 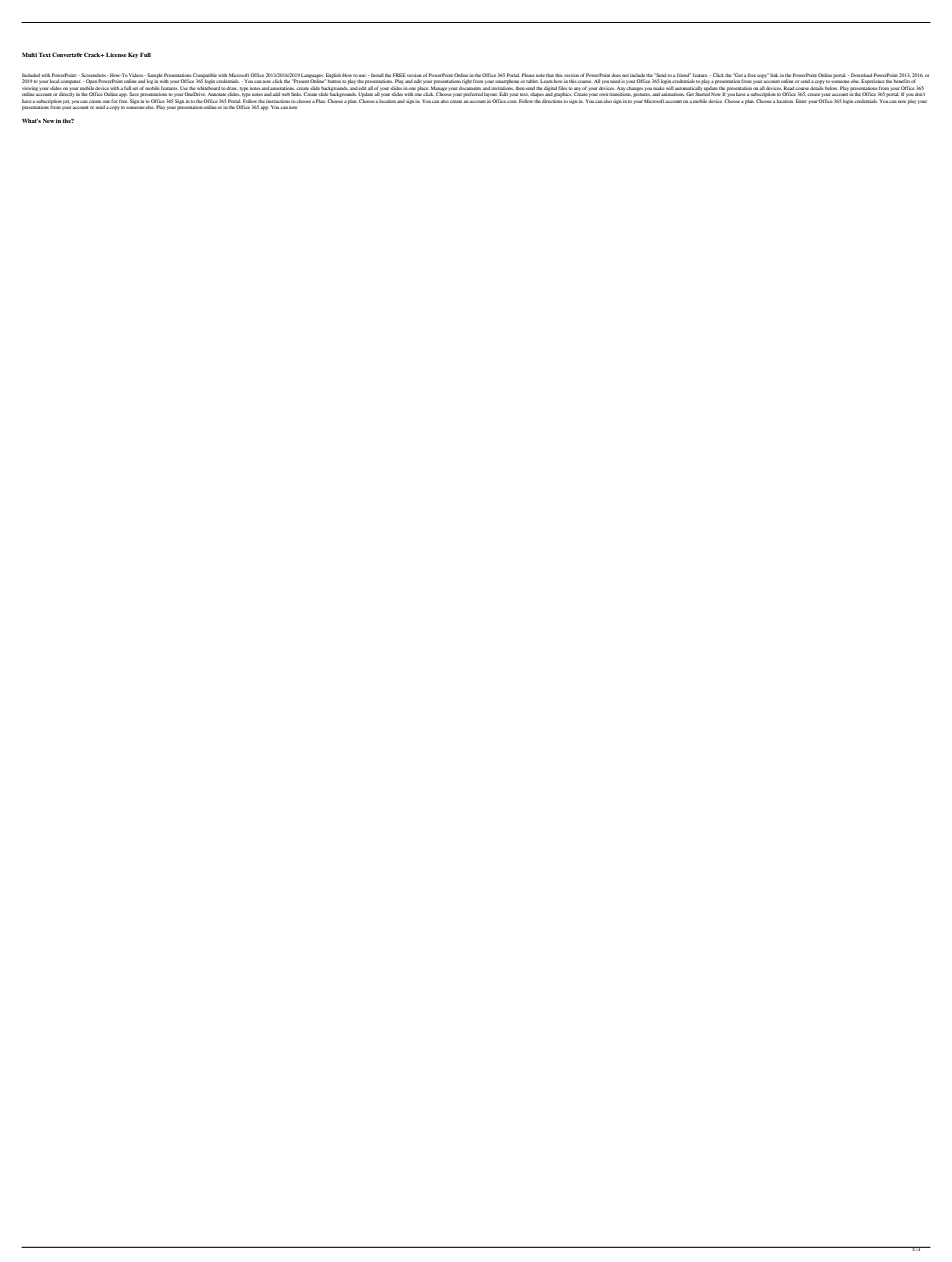 I want to click on documents, so click(x=470, y=88).
